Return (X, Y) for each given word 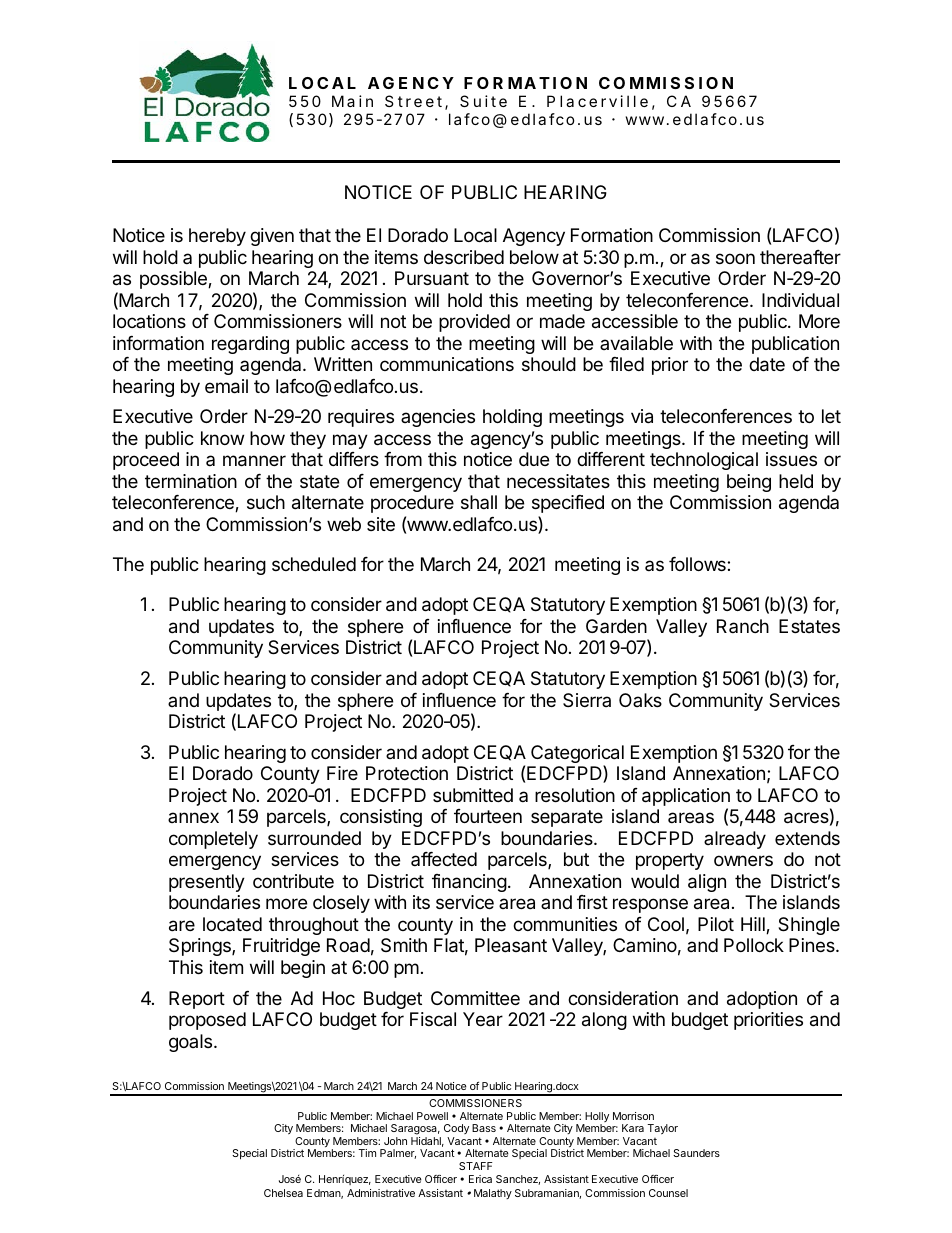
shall (479, 502)
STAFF (475, 1166)
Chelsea (283, 1193)
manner (254, 461)
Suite (483, 101)
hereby (217, 237)
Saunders (696, 1153)
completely (213, 840)
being (749, 483)
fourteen (488, 816)
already (735, 840)
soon (735, 258)
